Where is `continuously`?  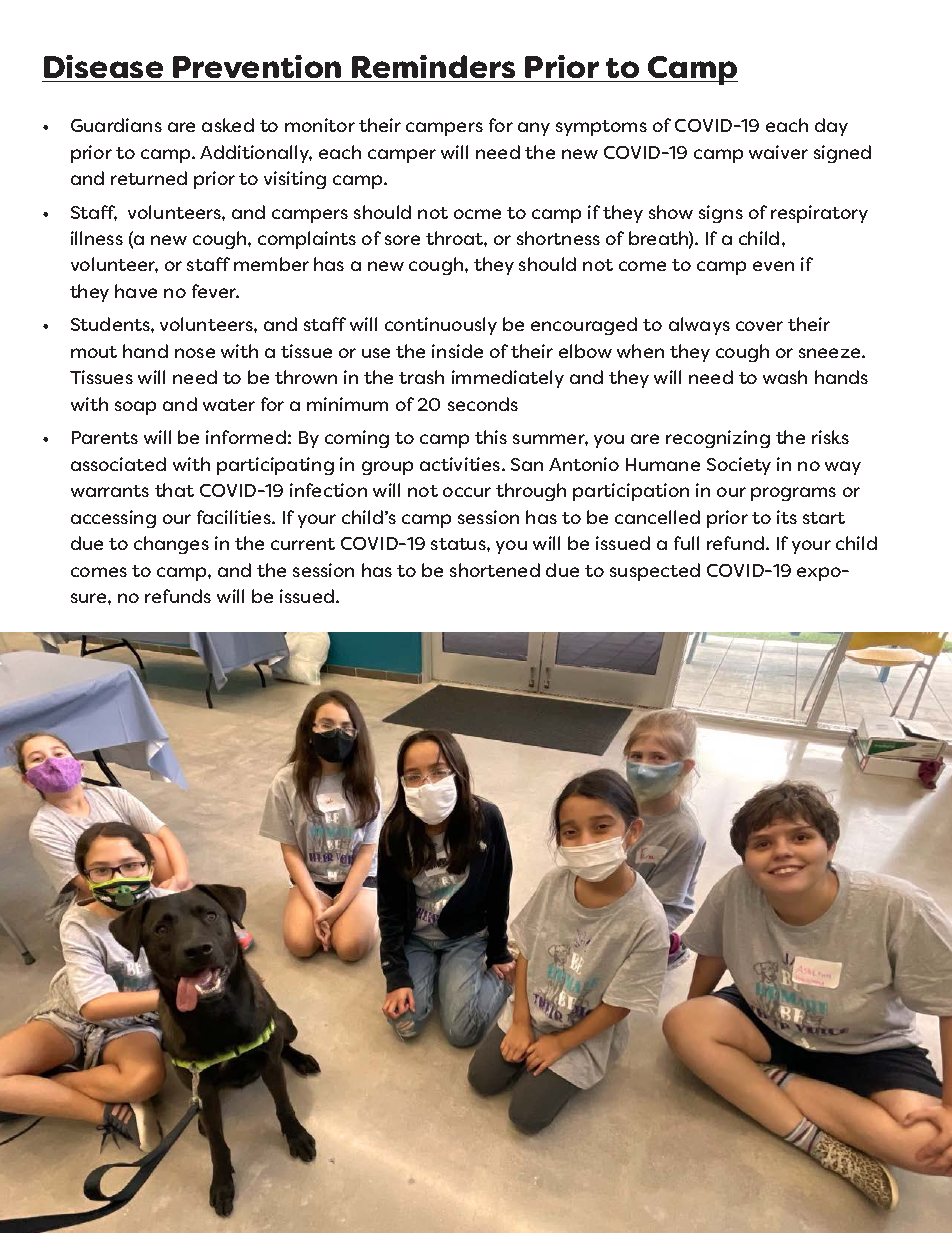
continuously is located at coordinates (441, 326).
